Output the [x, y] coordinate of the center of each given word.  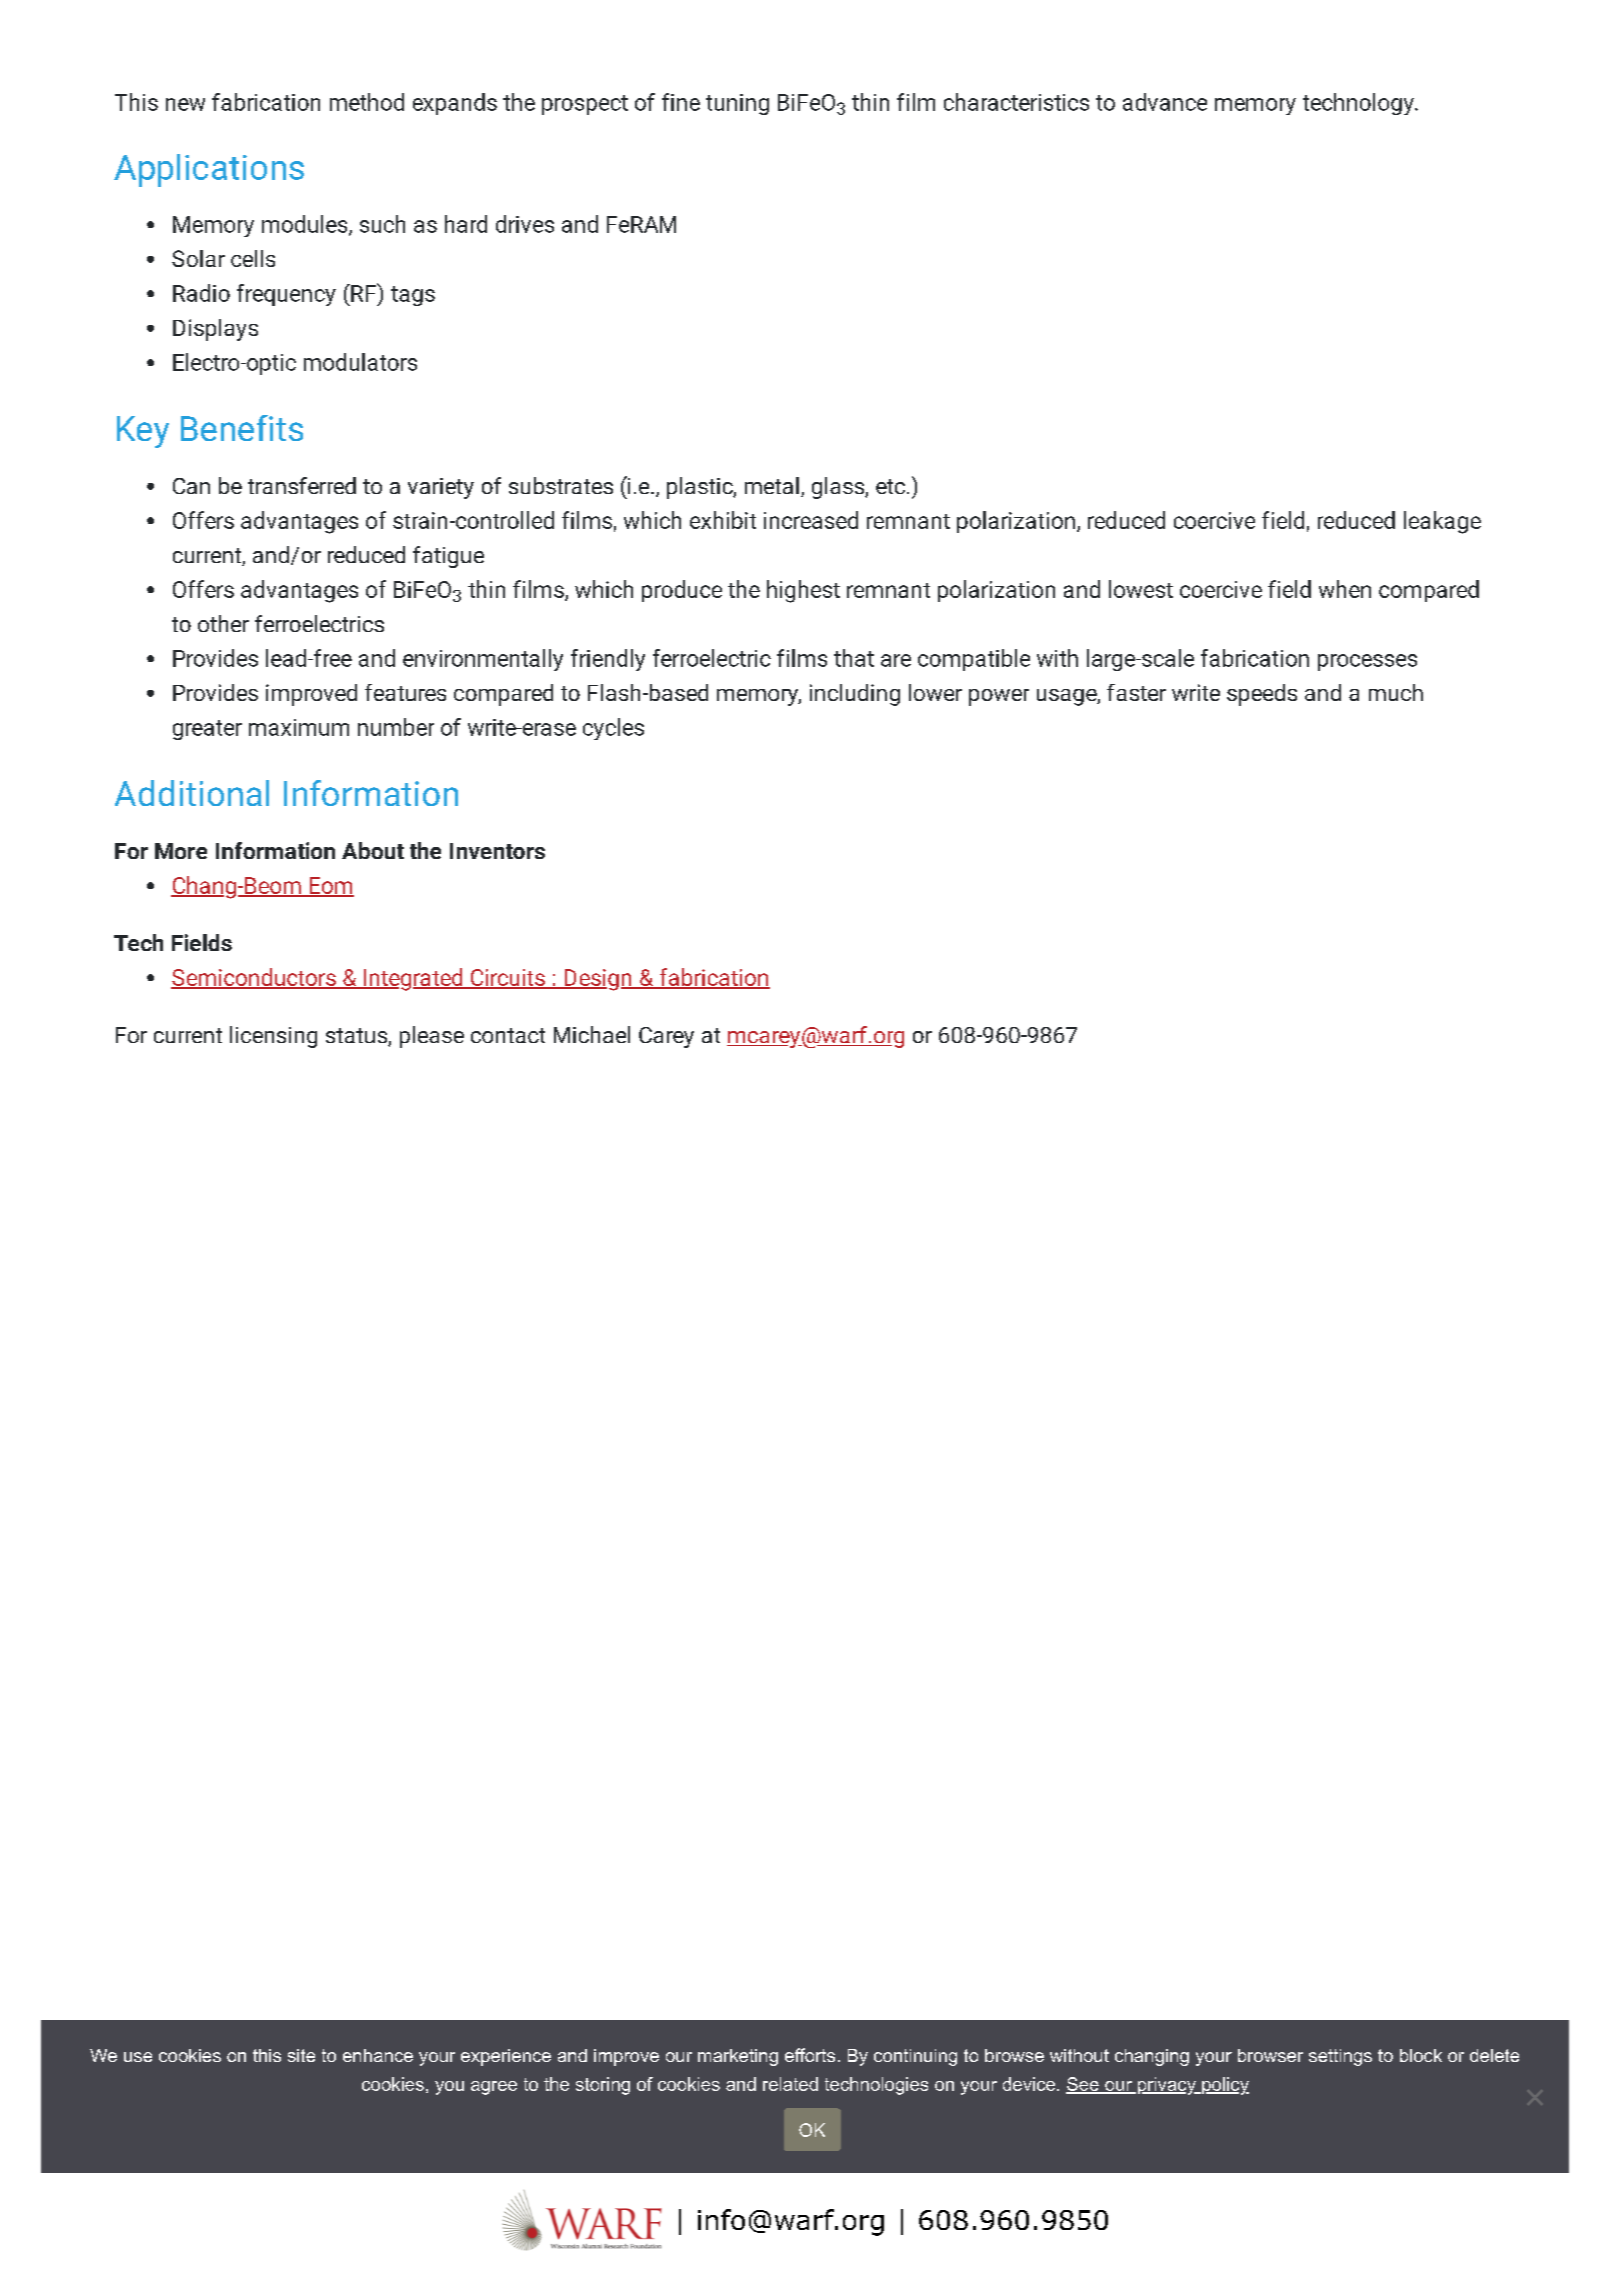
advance [1165, 102]
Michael [592, 1034]
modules [306, 225]
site [301, 2055]
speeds [1262, 695]
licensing [273, 1037]
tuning [737, 104]
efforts [810, 2055]
